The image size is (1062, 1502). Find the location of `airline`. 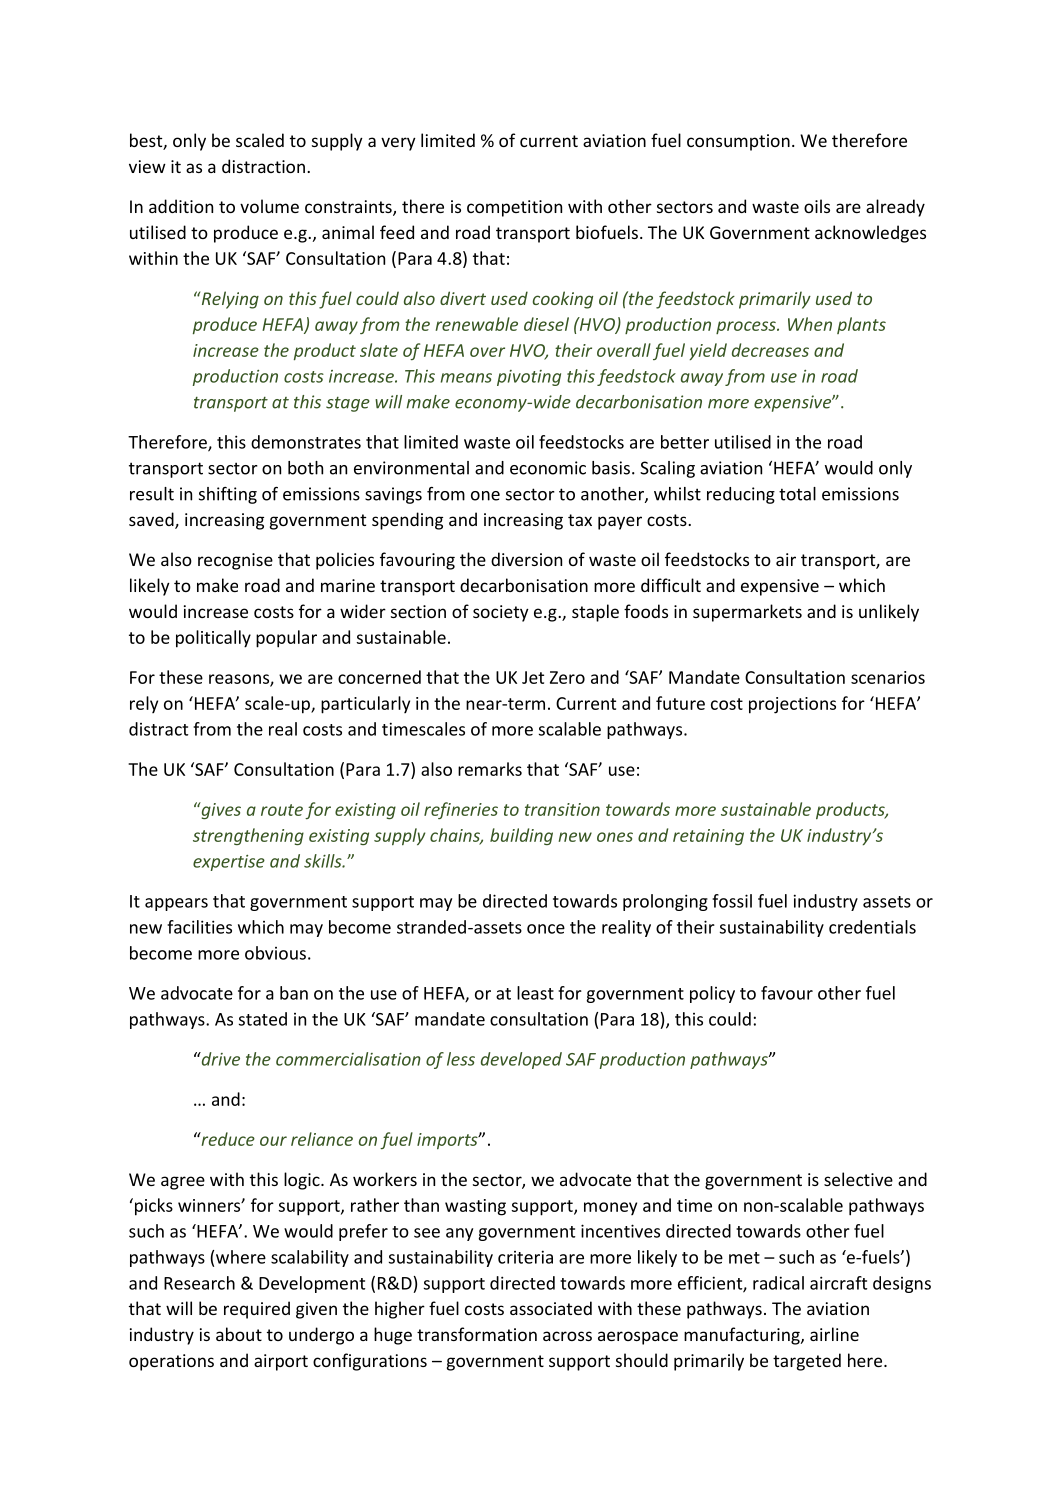

airline is located at coordinates (834, 1334).
